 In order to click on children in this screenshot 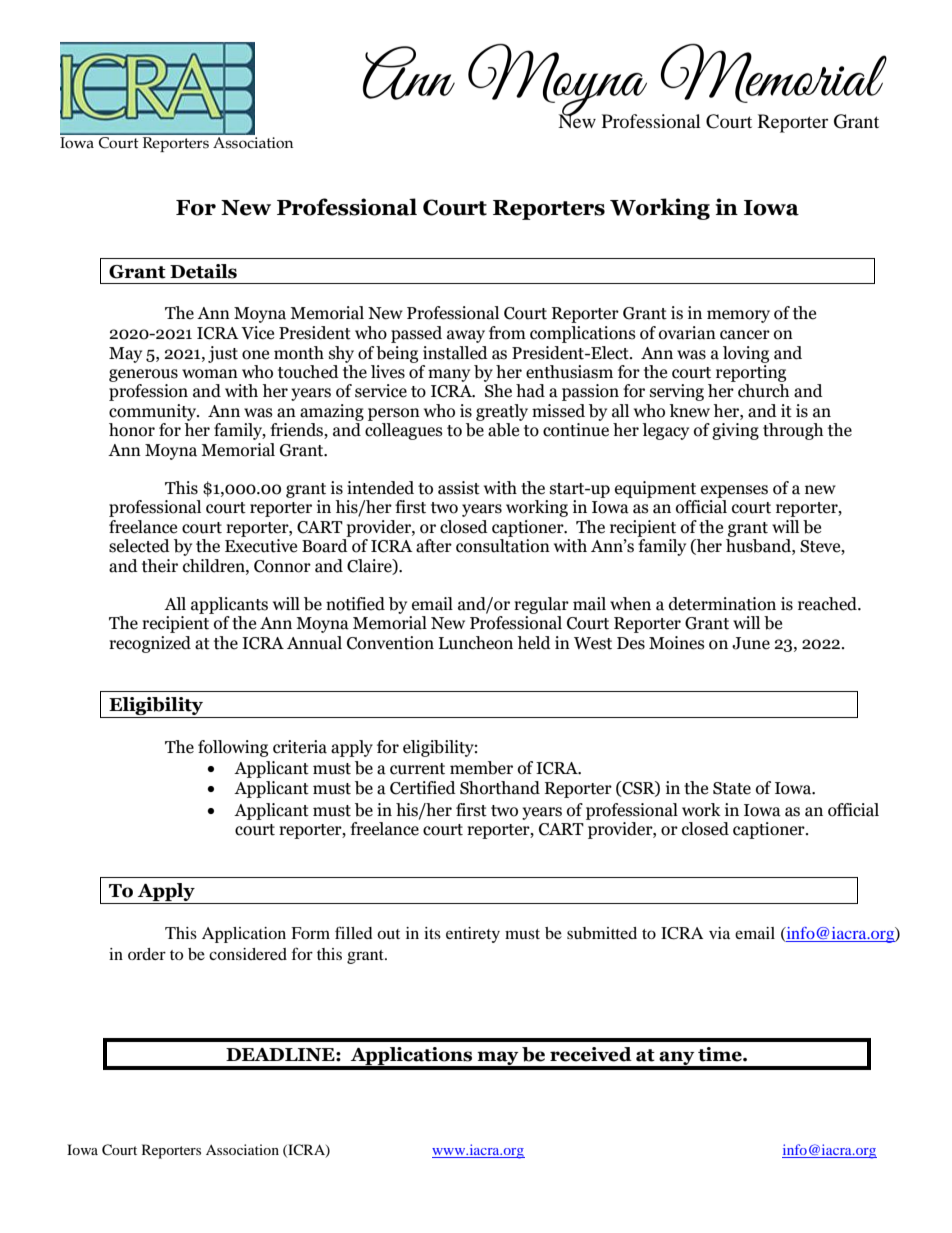, I will do `click(215, 566)`.
